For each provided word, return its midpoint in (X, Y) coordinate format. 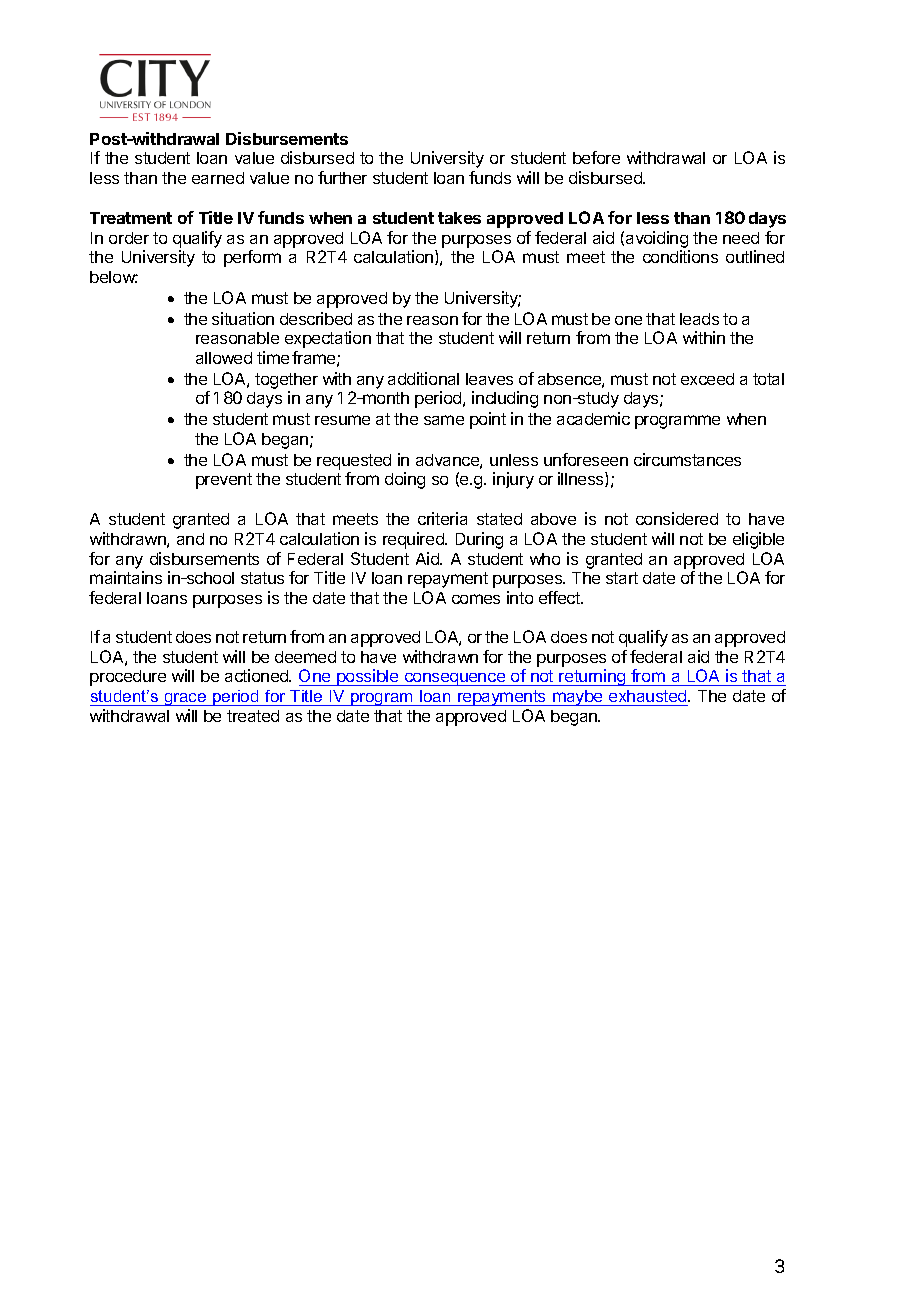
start (622, 578)
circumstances (687, 459)
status (262, 578)
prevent (224, 481)
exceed (707, 379)
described (316, 318)
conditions (680, 256)
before (596, 157)
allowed (224, 358)
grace (185, 699)
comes (476, 599)
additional (423, 378)
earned (218, 178)
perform (252, 258)
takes (459, 218)
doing (405, 480)
